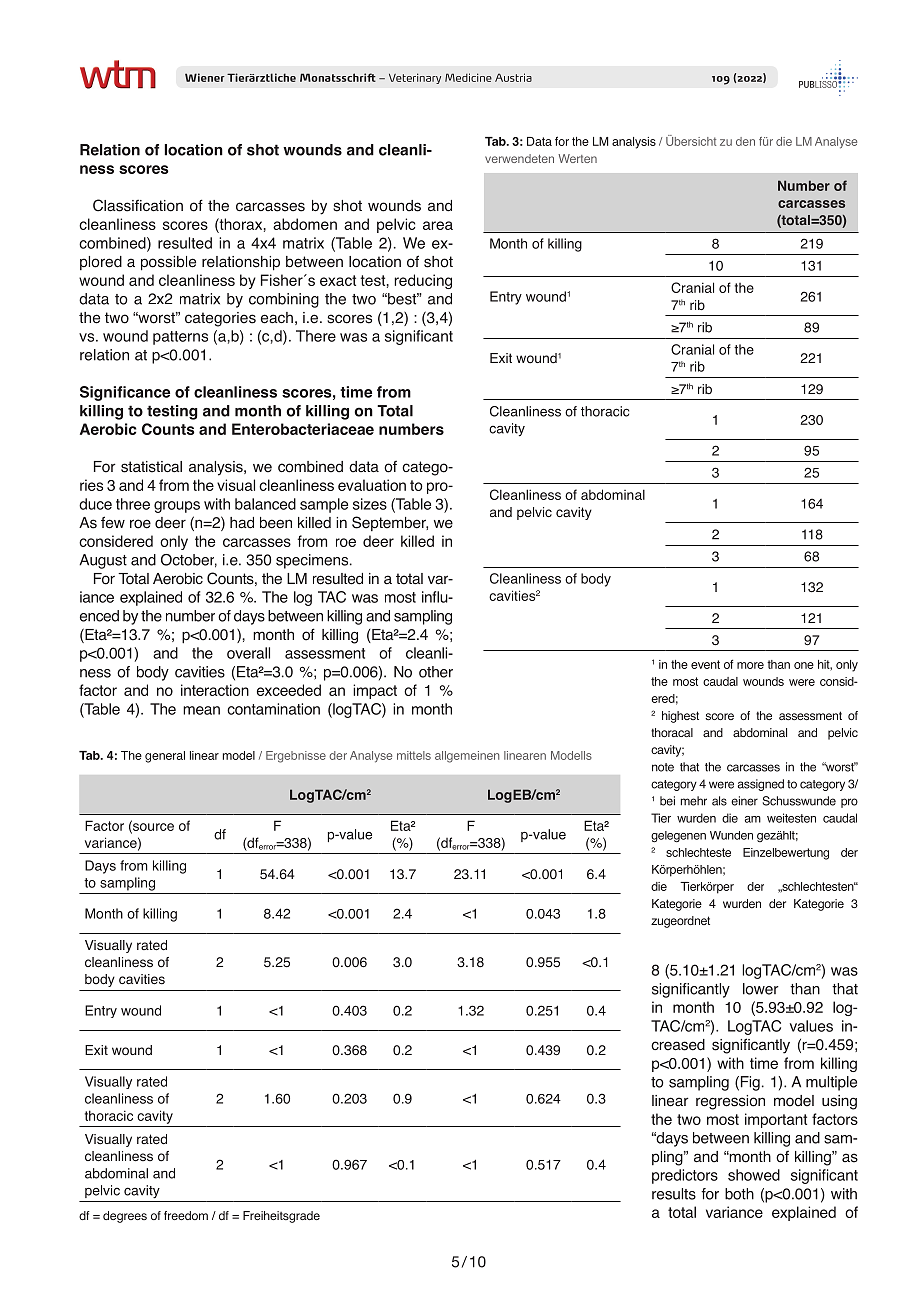 This page has width=924, height=1308. What do you see at coordinates (180, 338) in the page?
I see `patterns` at bounding box center [180, 338].
